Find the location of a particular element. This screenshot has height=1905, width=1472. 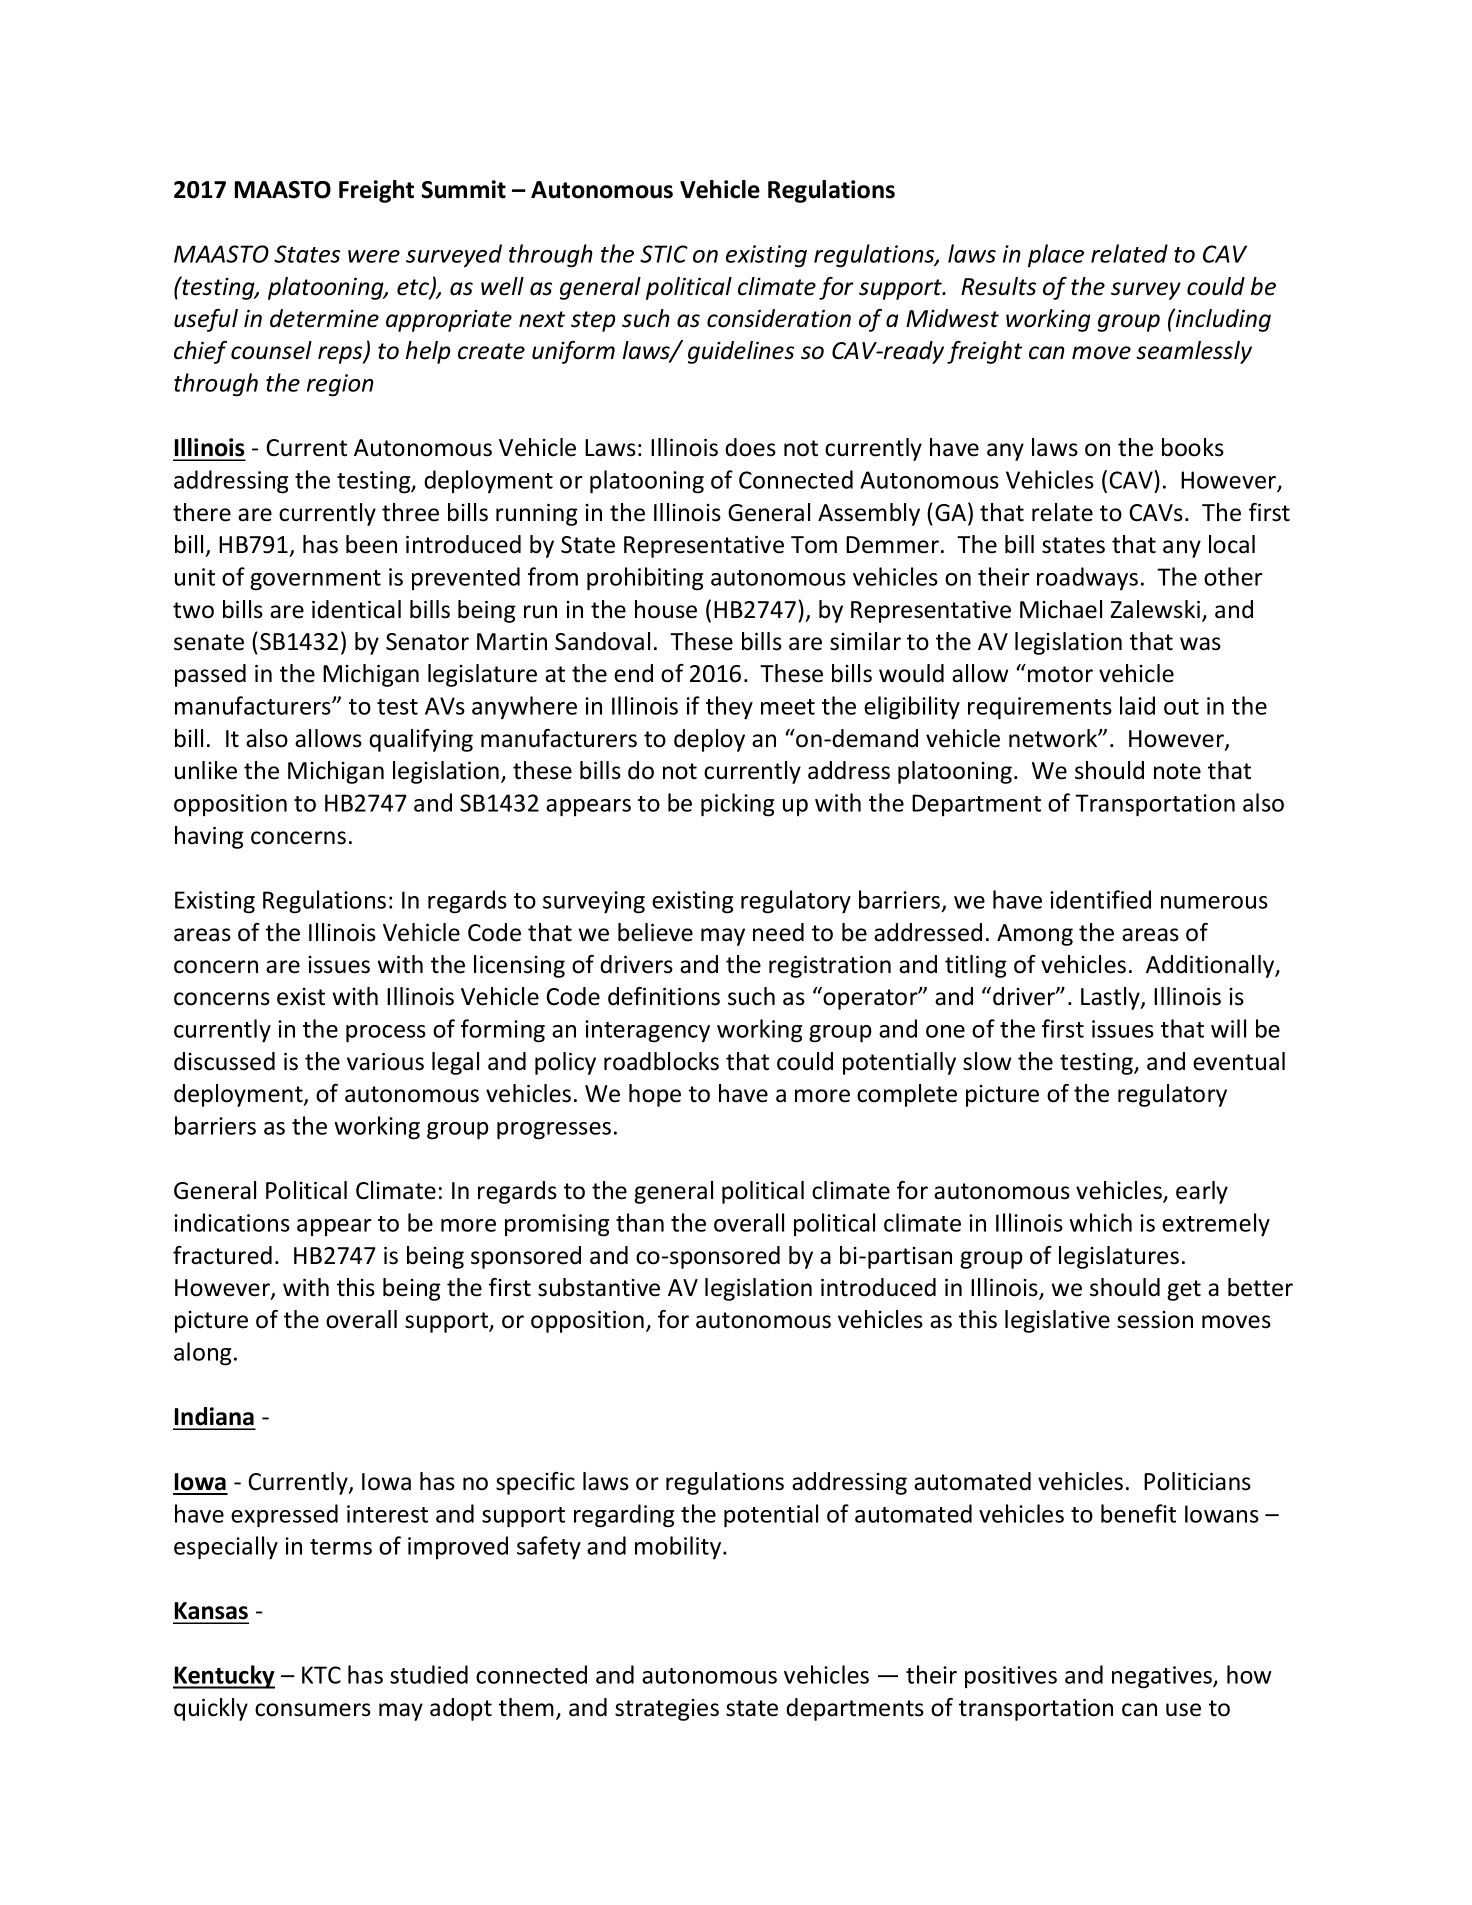

laid is located at coordinates (1137, 705).
